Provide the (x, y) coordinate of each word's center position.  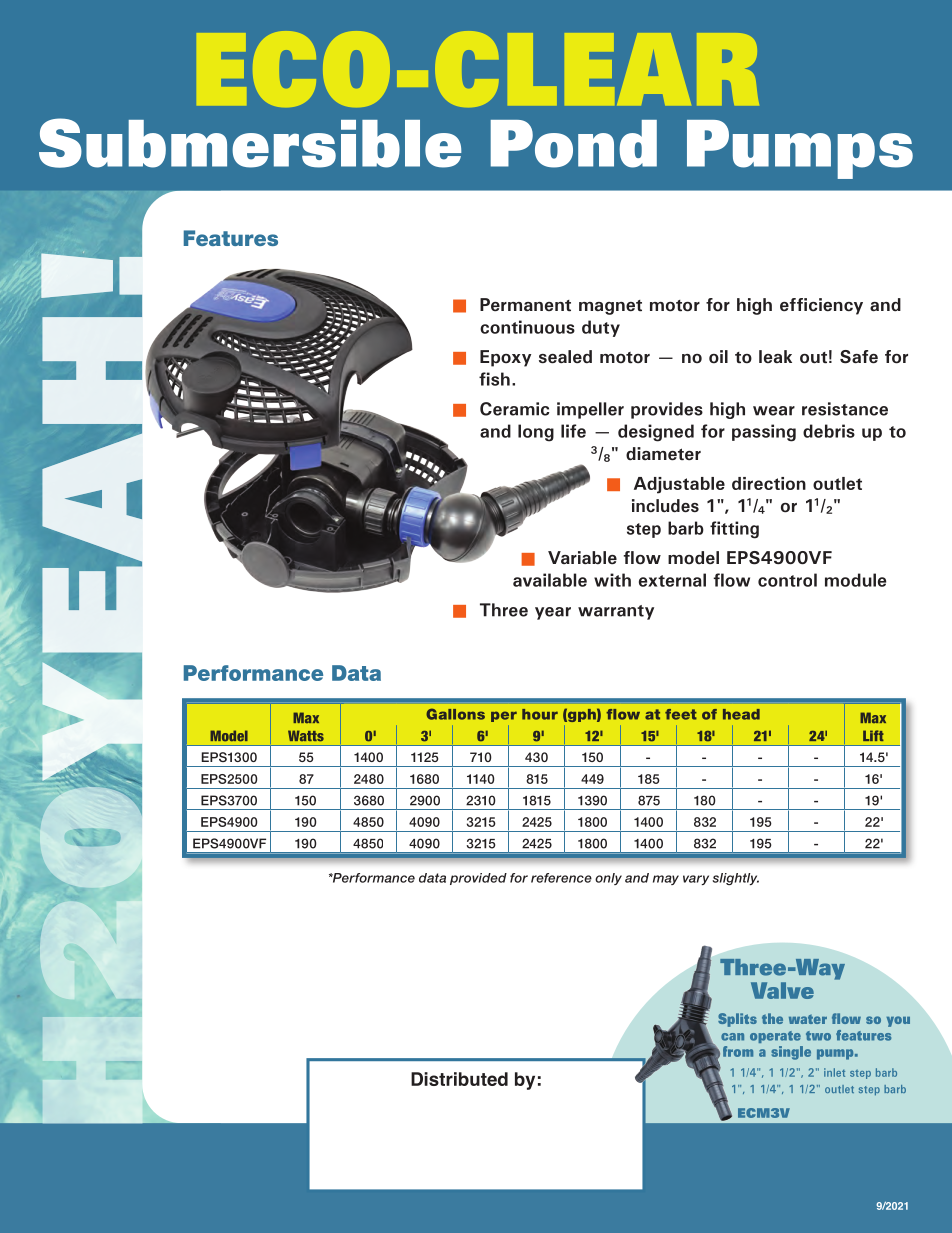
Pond (574, 144)
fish (494, 379)
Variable (582, 558)
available (550, 580)
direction (769, 483)
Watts (306, 736)
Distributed (459, 1079)
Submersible (250, 143)
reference (561, 878)
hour (540, 714)
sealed (565, 357)
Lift (873, 735)
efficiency (821, 306)
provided (478, 879)
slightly (735, 879)
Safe (859, 357)
